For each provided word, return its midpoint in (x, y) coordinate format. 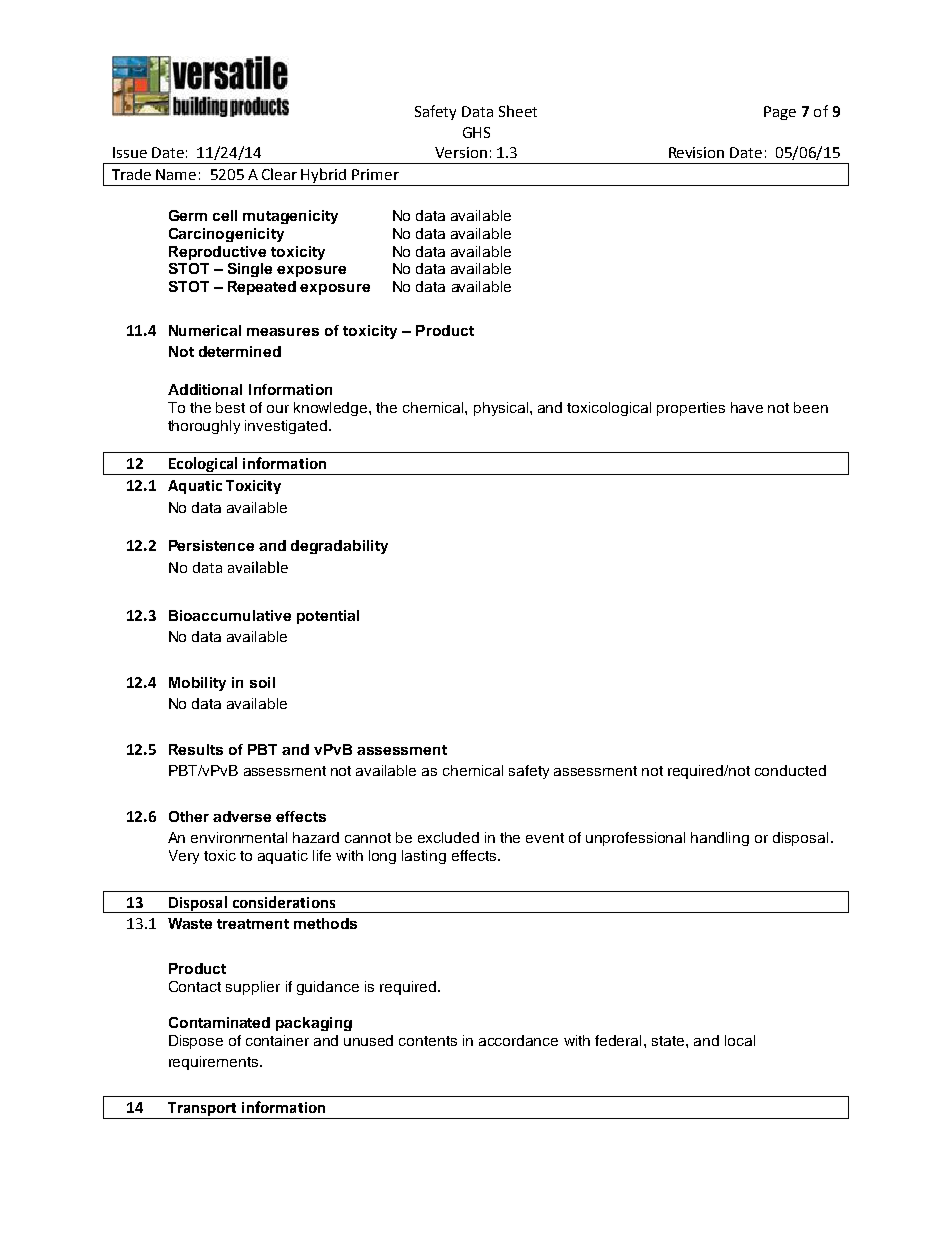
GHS (476, 132)
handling (720, 839)
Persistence (211, 545)
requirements (215, 1063)
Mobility (197, 684)
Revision (696, 152)
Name (176, 174)
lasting (424, 857)
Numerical (205, 330)
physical (501, 409)
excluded (448, 837)
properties (691, 409)
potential (328, 617)
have (747, 407)
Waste (190, 923)
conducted (790, 770)
